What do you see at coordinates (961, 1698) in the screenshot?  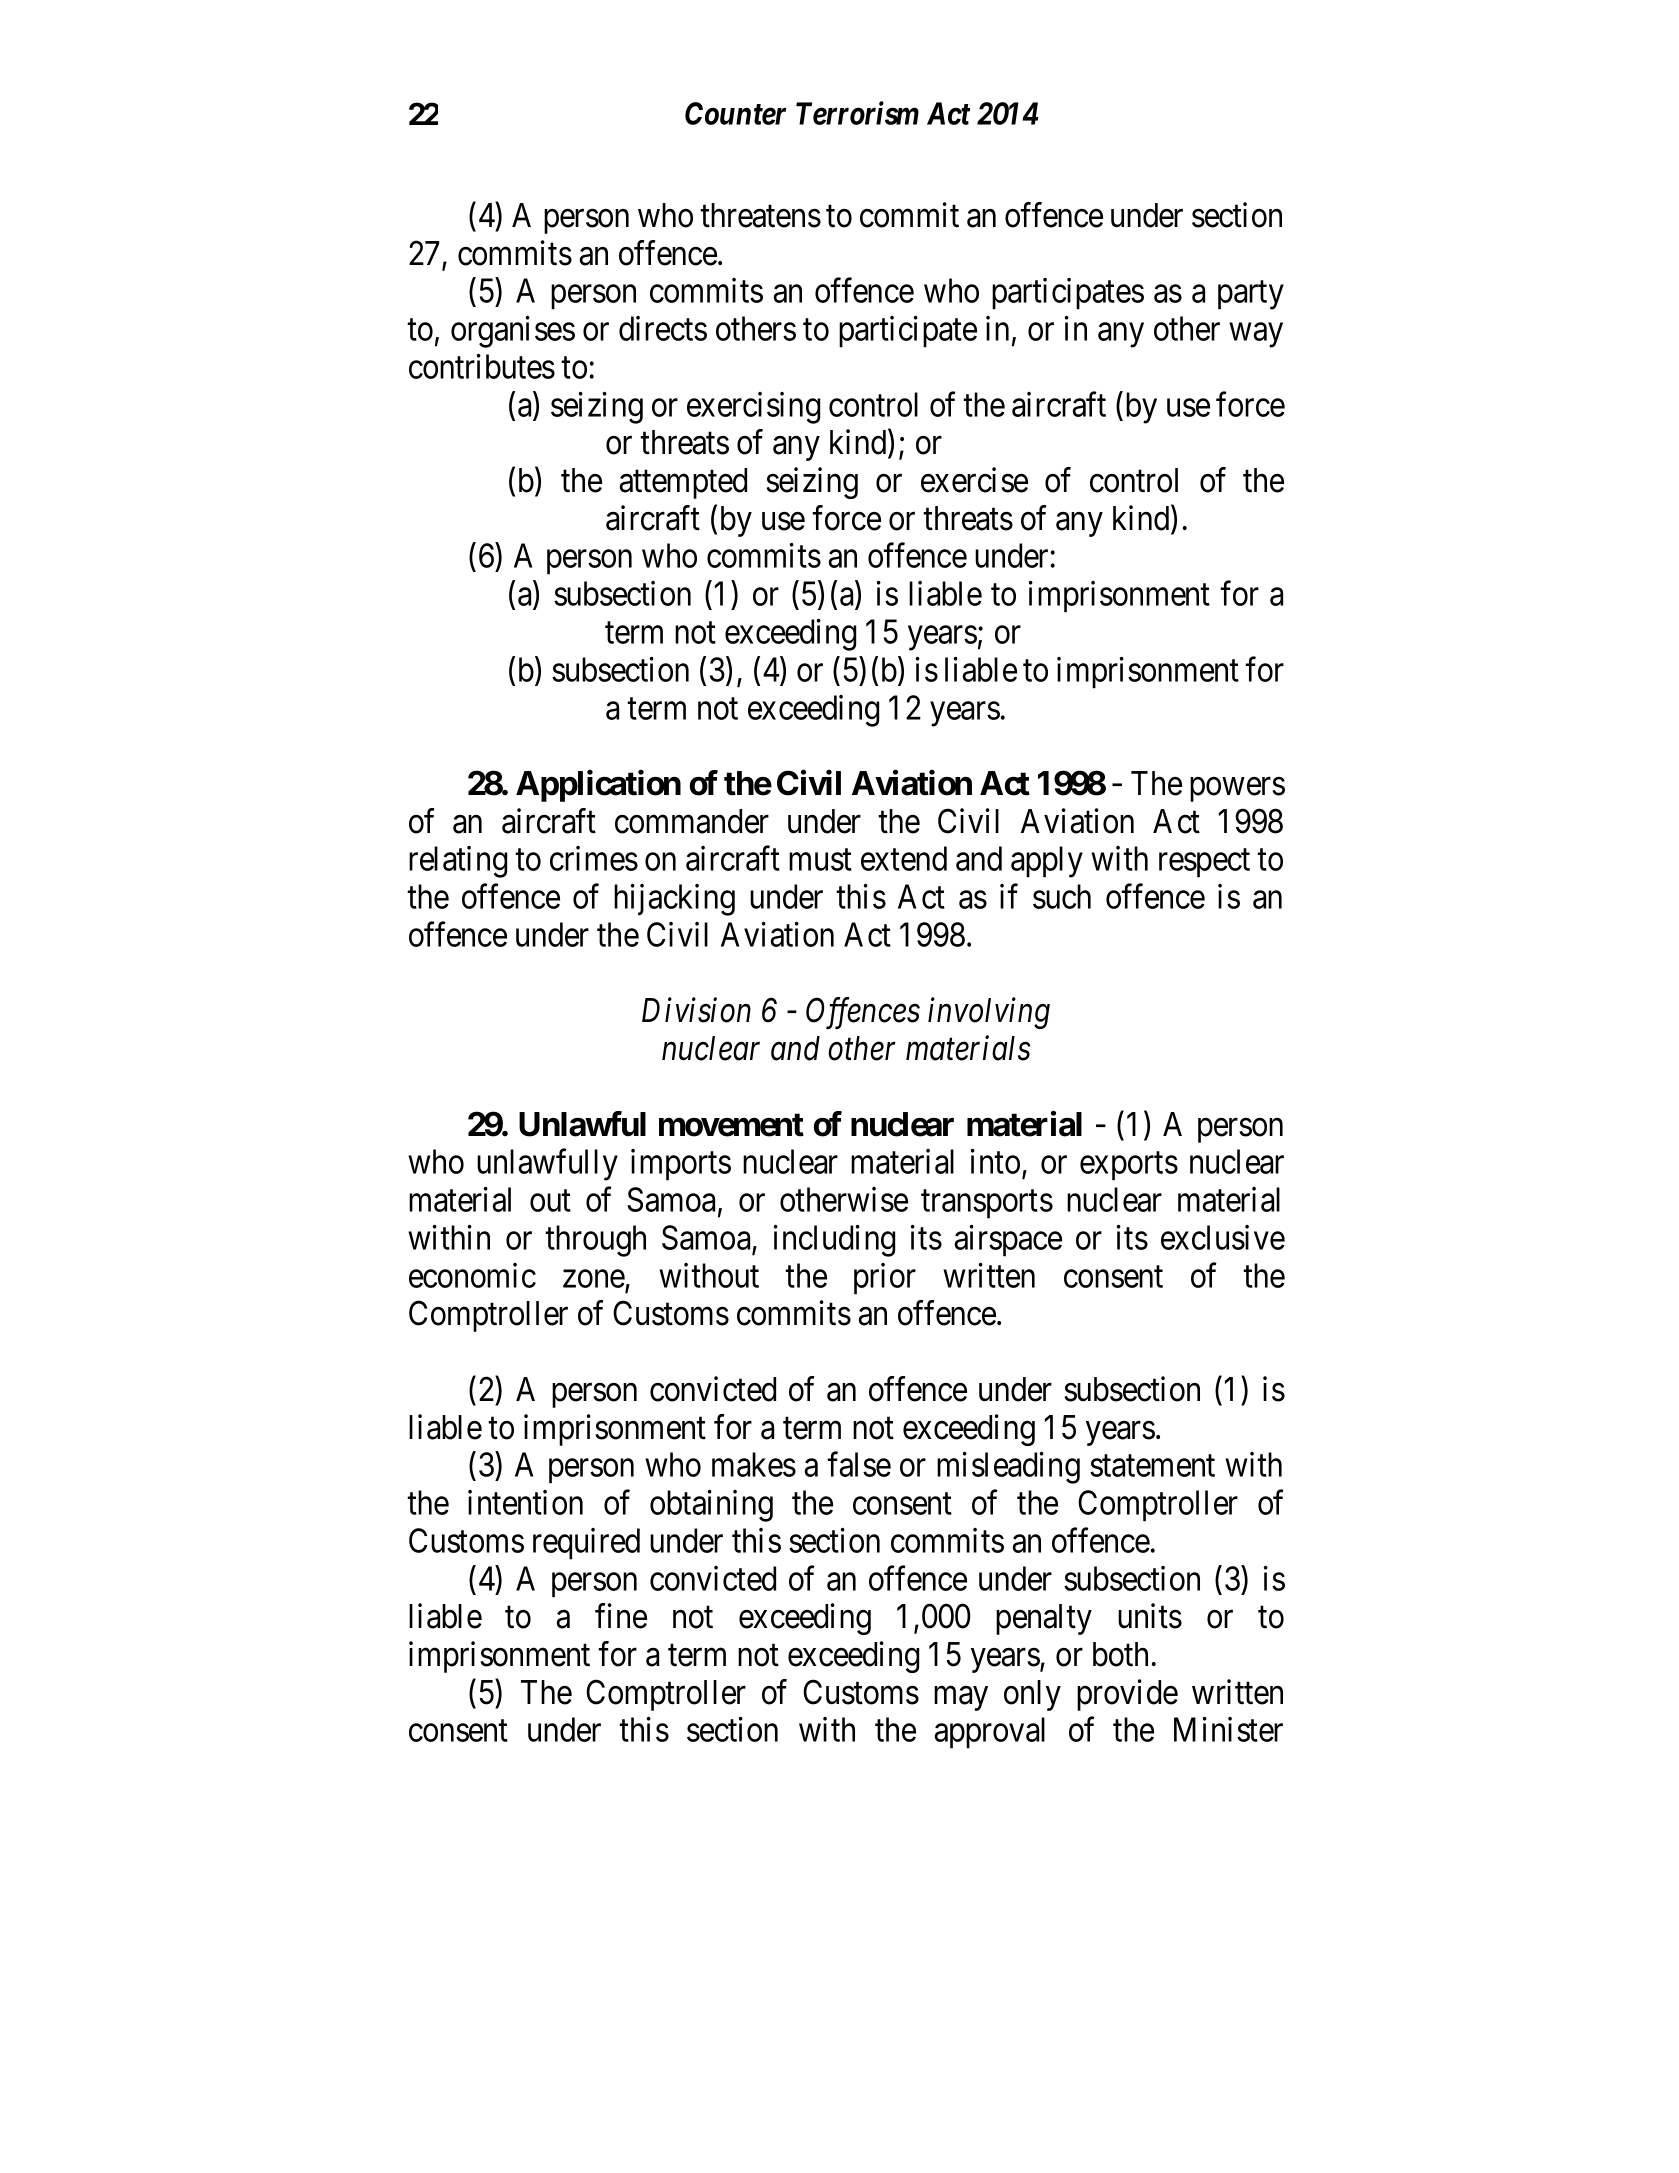 I see `may` at bounding box center [961, 1698].
